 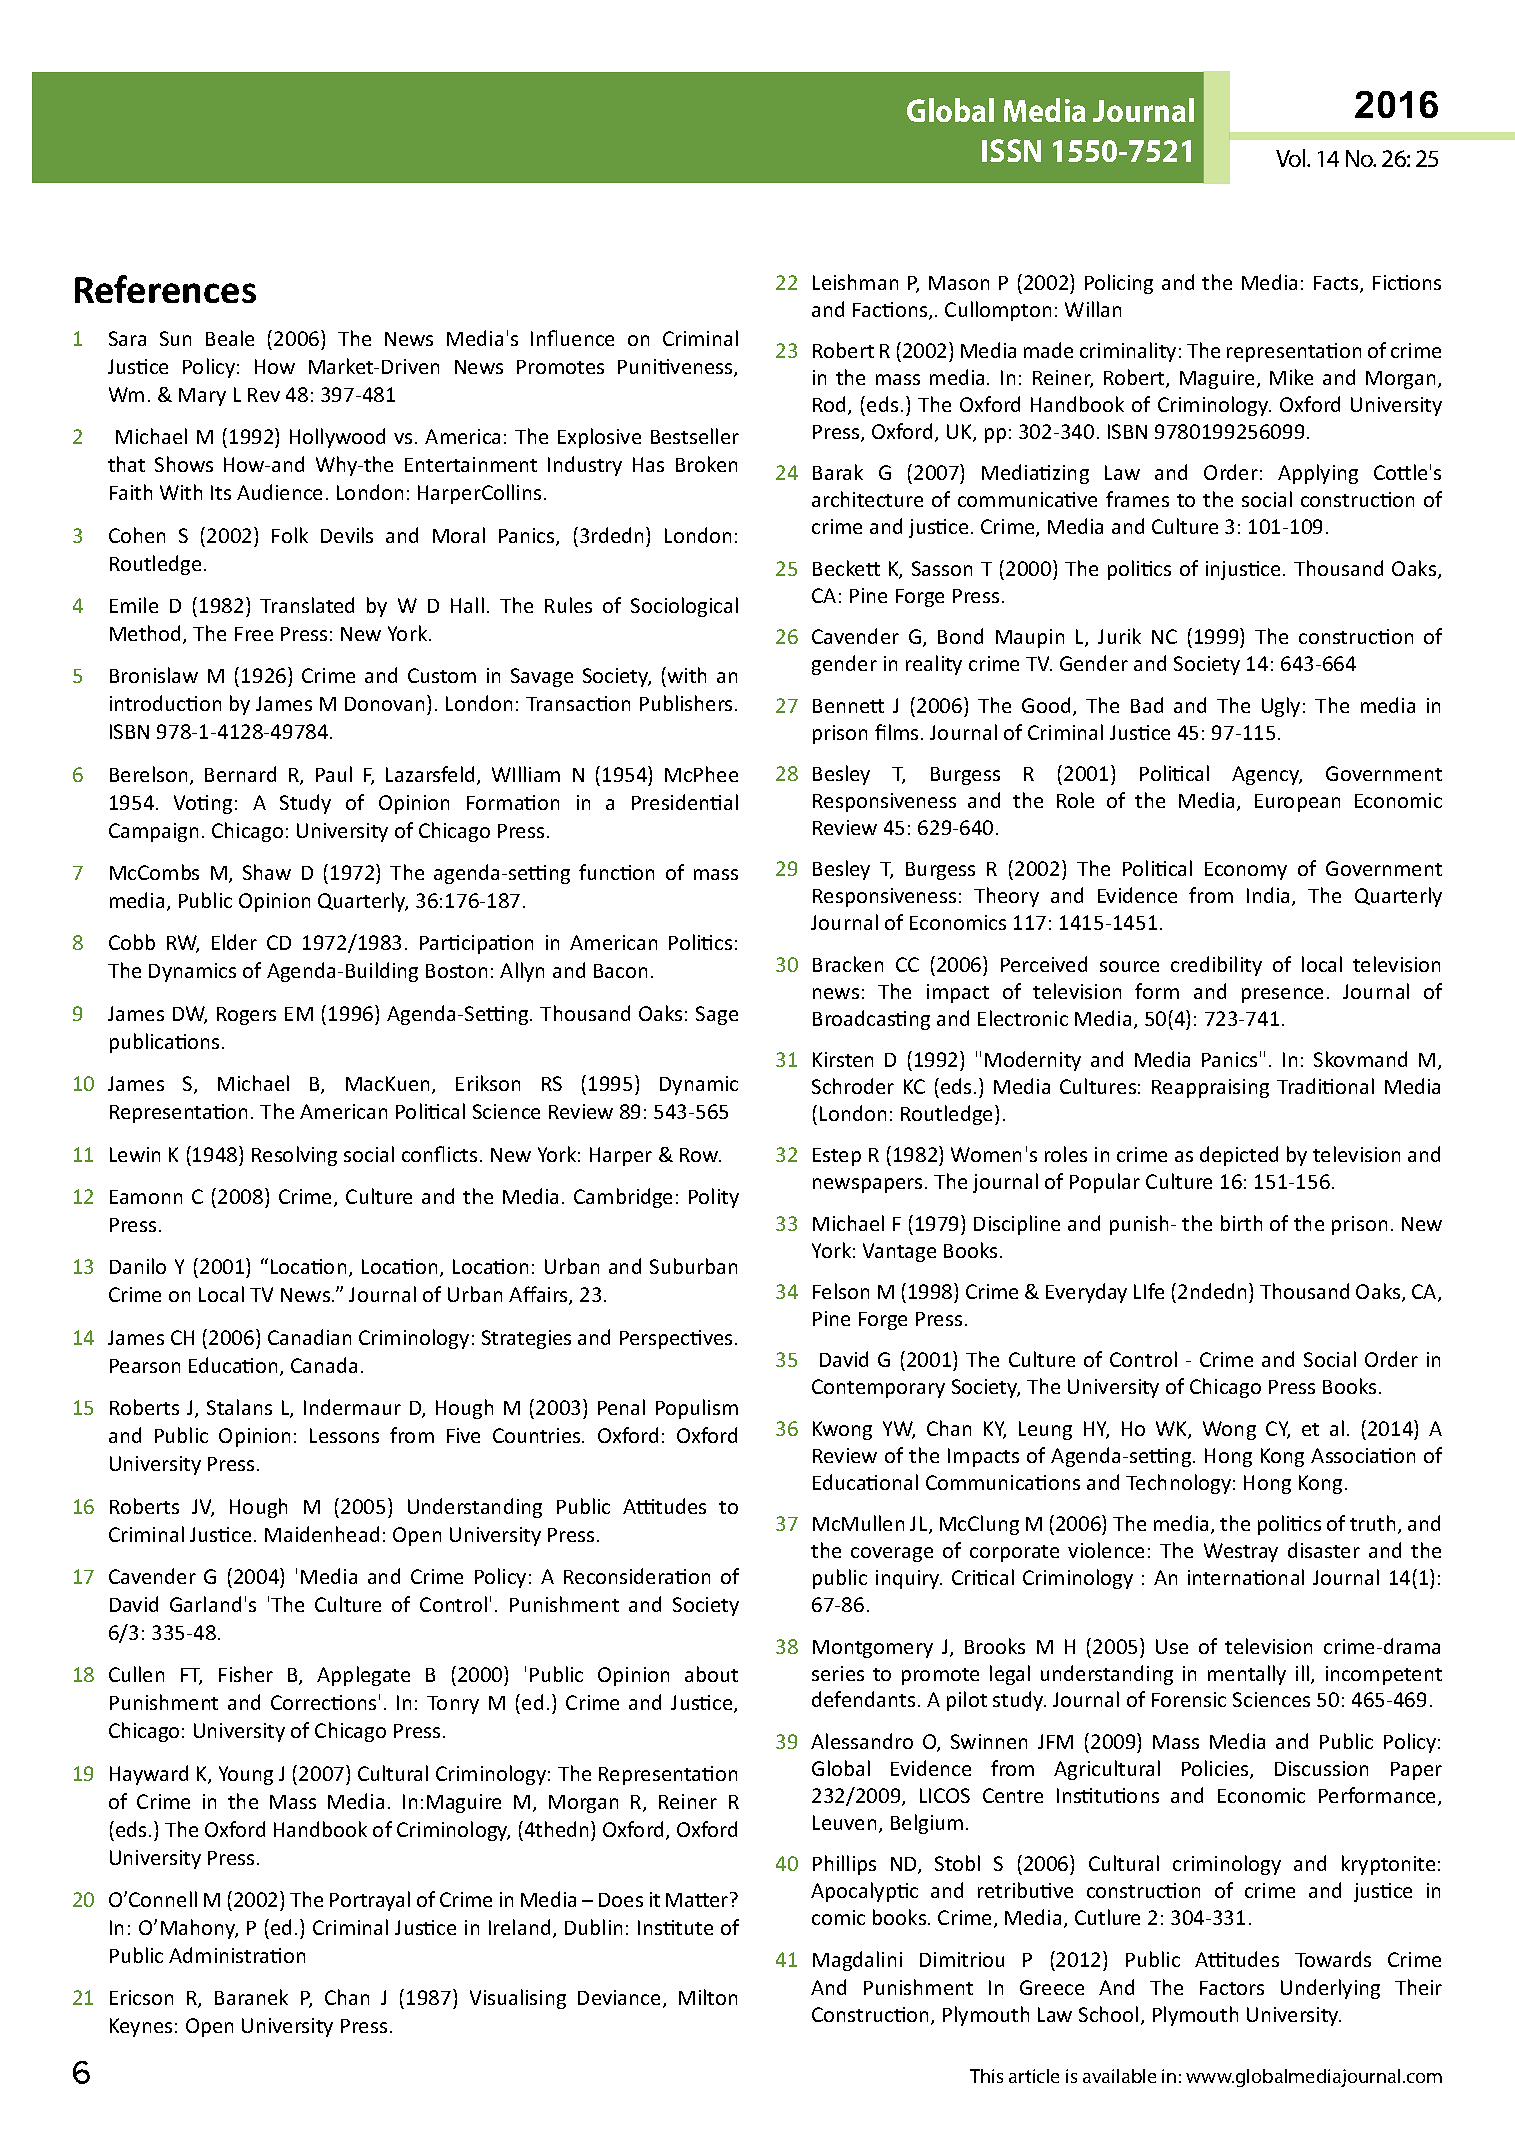 I want to click on Vol, so click(x=1292, y=158).
